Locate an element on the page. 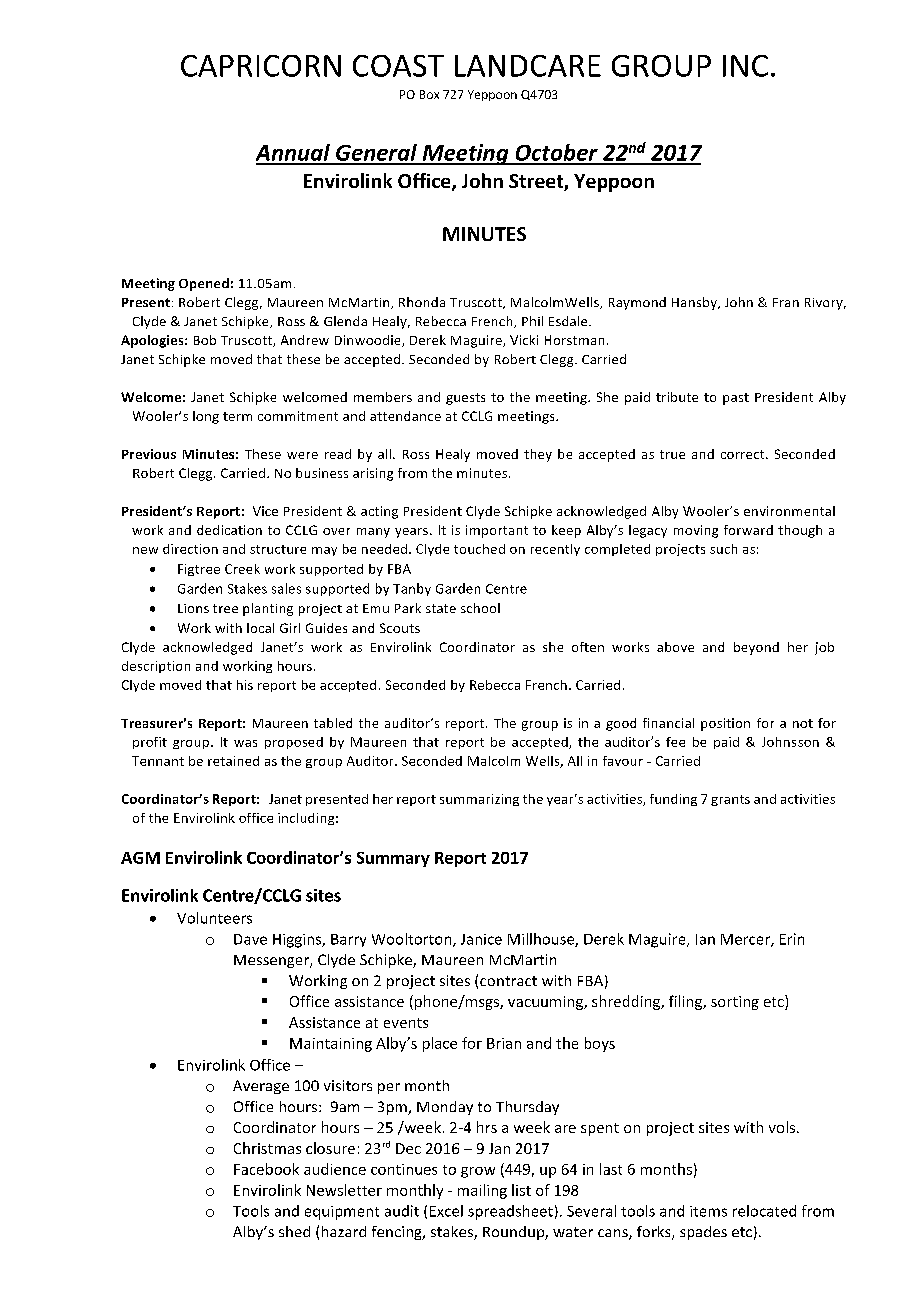 The height and width of the document is (1308, 924). long is located at coordinates (206, 417).
